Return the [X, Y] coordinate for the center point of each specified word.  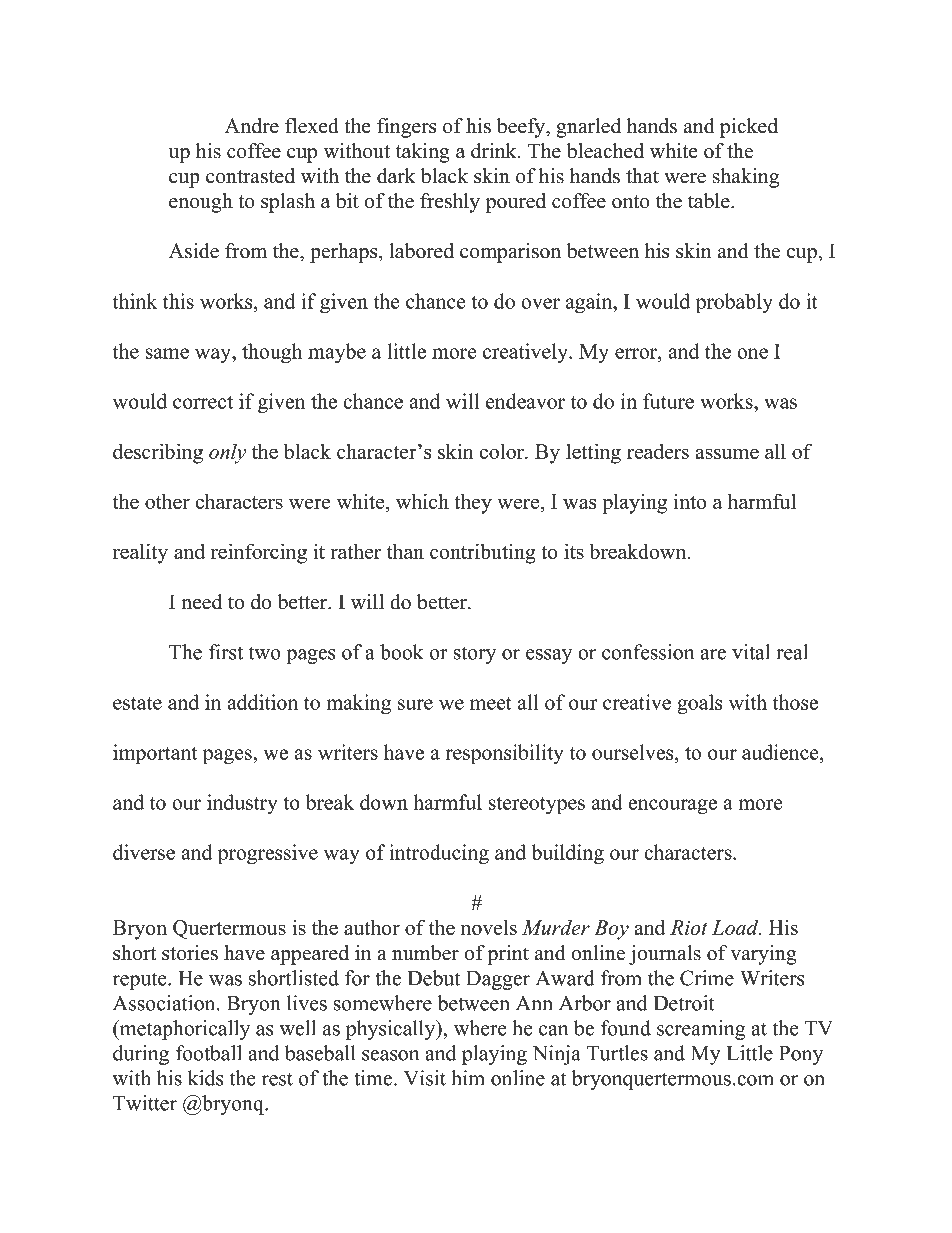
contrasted [250, 176]
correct [203, 402]
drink [495, 151]
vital [751, 652]
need [201, 602]
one [752, 353]
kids [205, 1078]
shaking [745, 178]
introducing [439, 854]
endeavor [525, 401]
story [474, 655]
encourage [672, 807]
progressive [268, 854]
